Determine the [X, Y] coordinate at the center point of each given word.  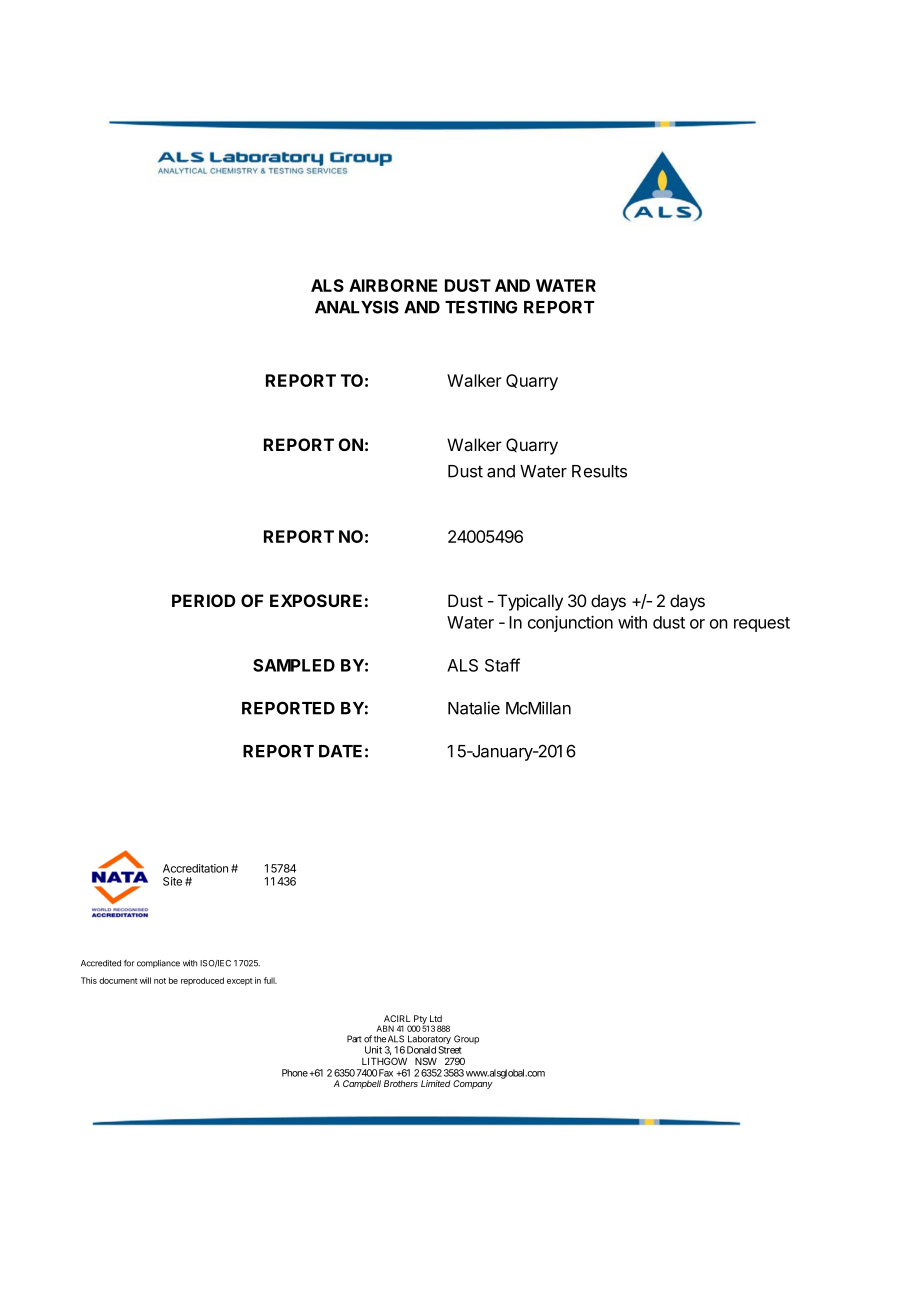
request [762, 624]
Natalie [474, 708]
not [160, 981]
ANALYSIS [357, 307]
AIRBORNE [393, 285]
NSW [426, 1061]
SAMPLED [294, 665]
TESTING [481, 307]
